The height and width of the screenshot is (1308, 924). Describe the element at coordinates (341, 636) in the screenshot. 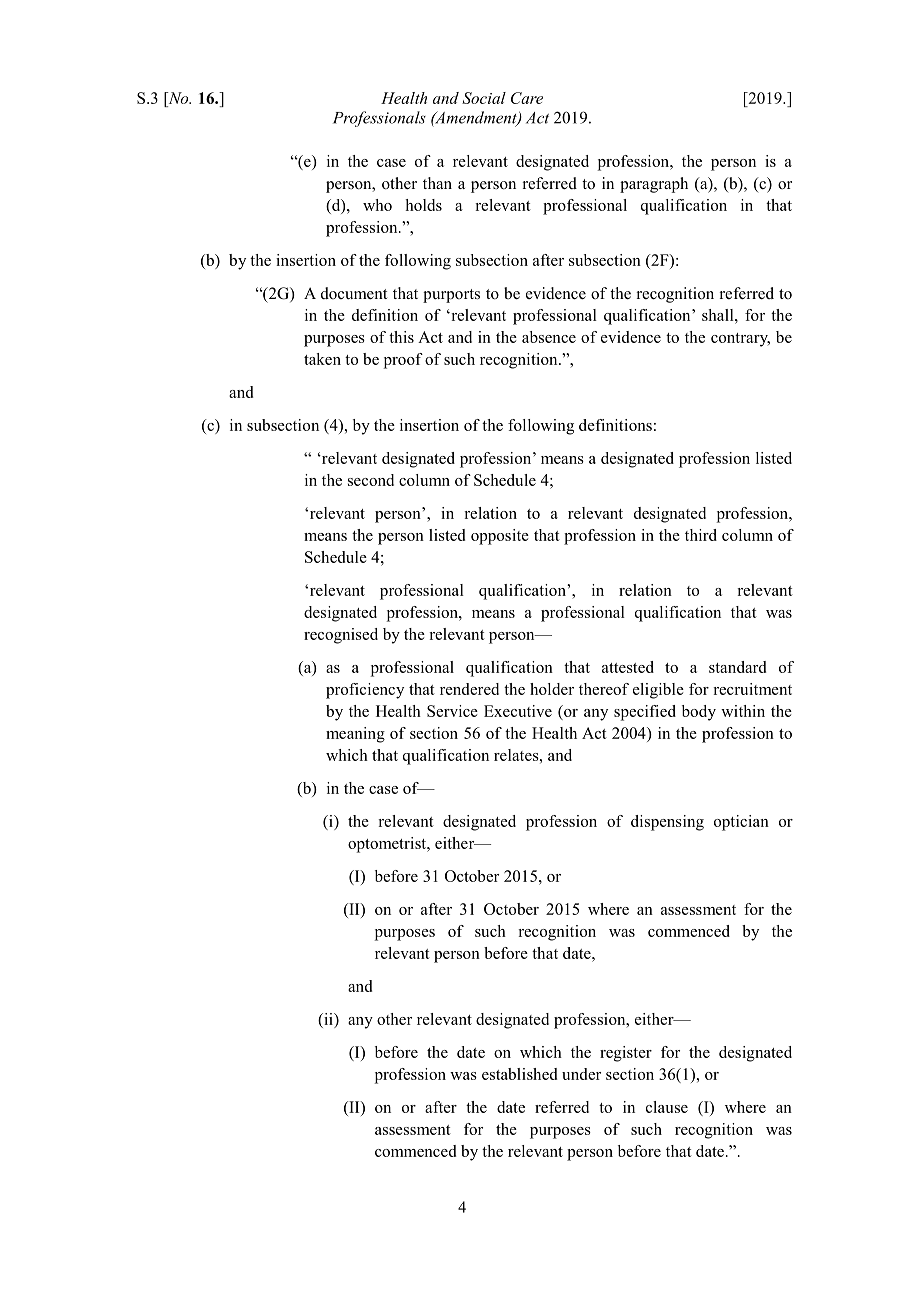

I see `recognised` at that location.
